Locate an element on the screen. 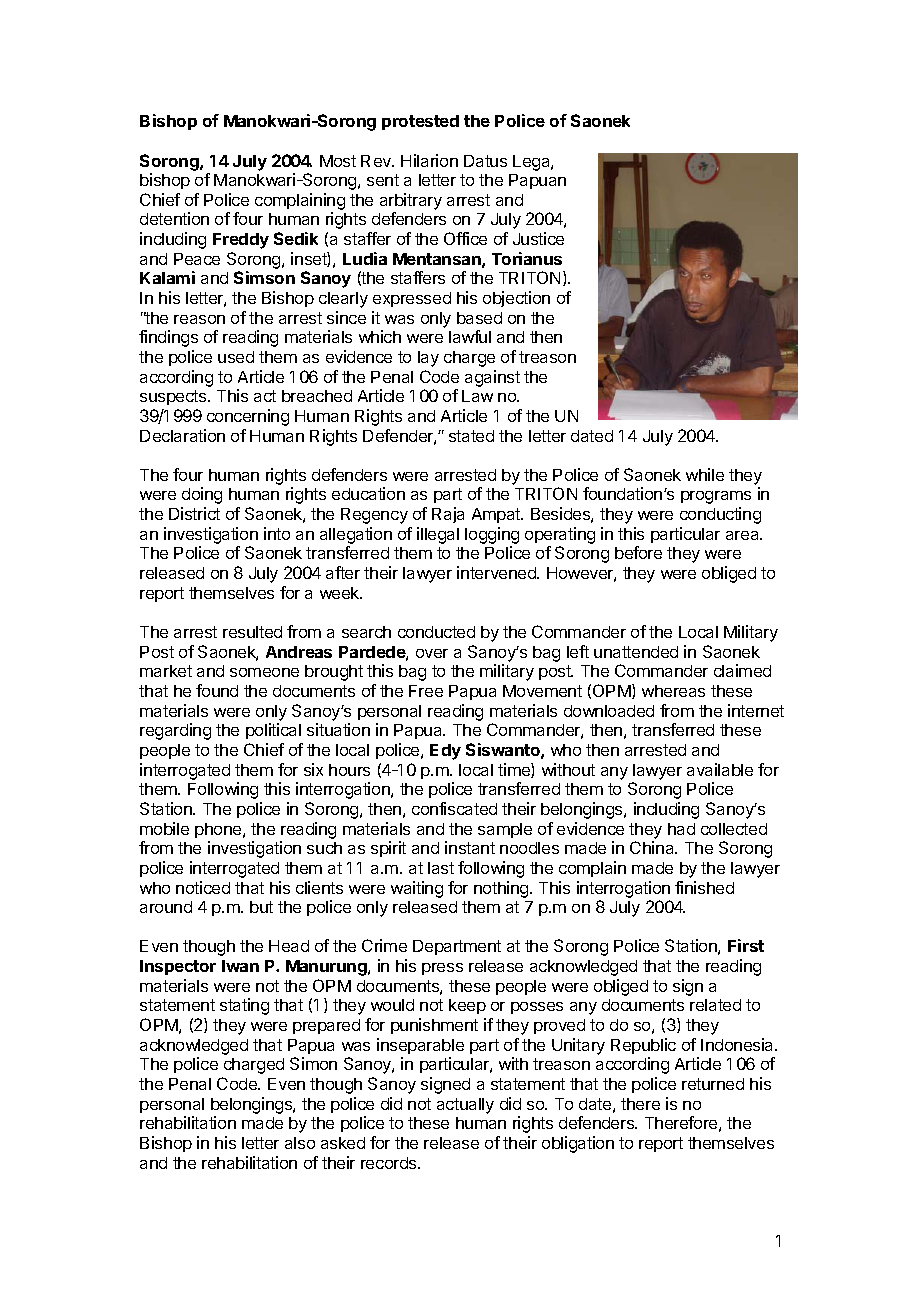 The height and width of the screenshot is (1308, 924). Justice is located at coordinates (538, 238).
